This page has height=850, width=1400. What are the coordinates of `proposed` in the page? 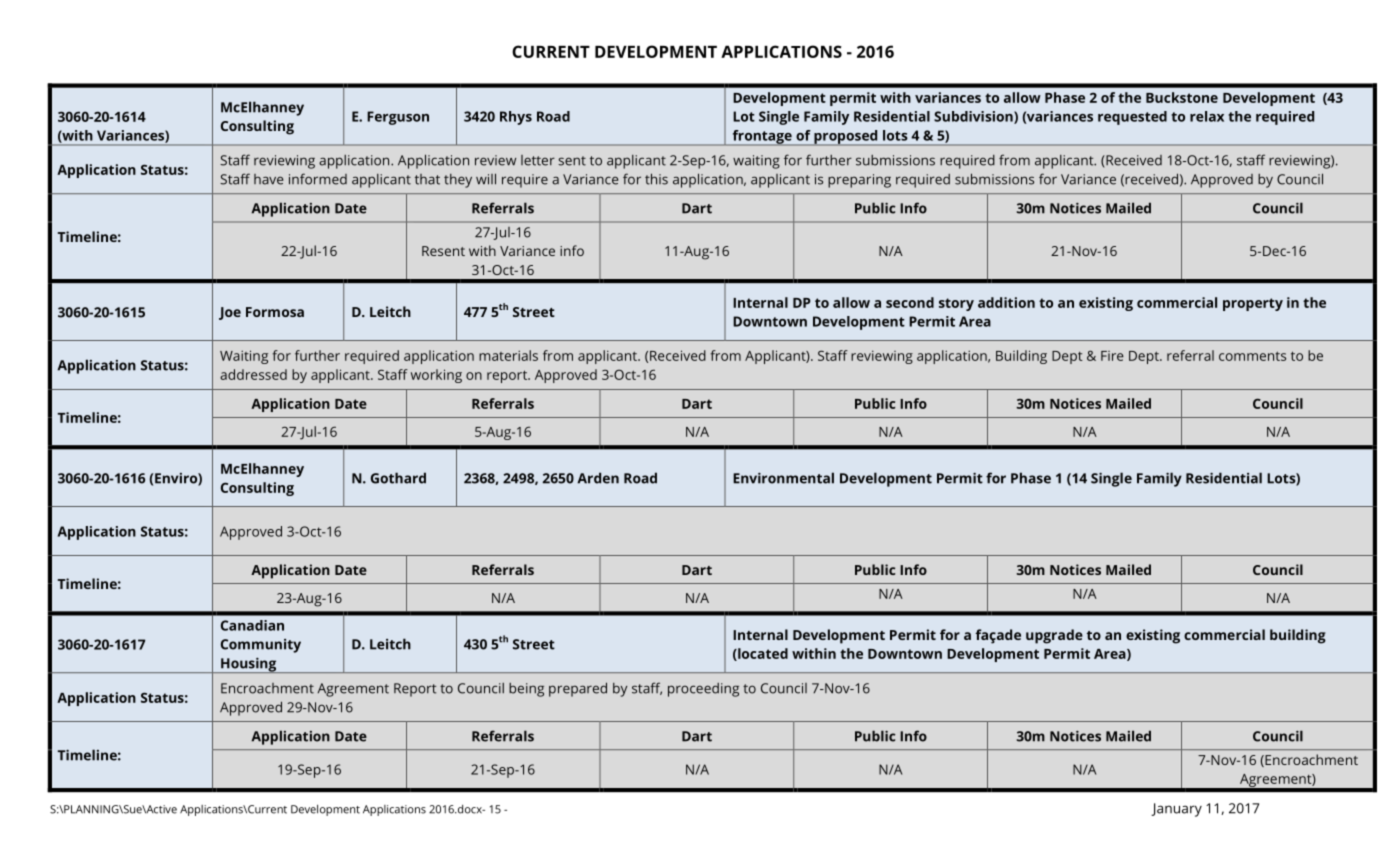 It's located at (846, 138).
